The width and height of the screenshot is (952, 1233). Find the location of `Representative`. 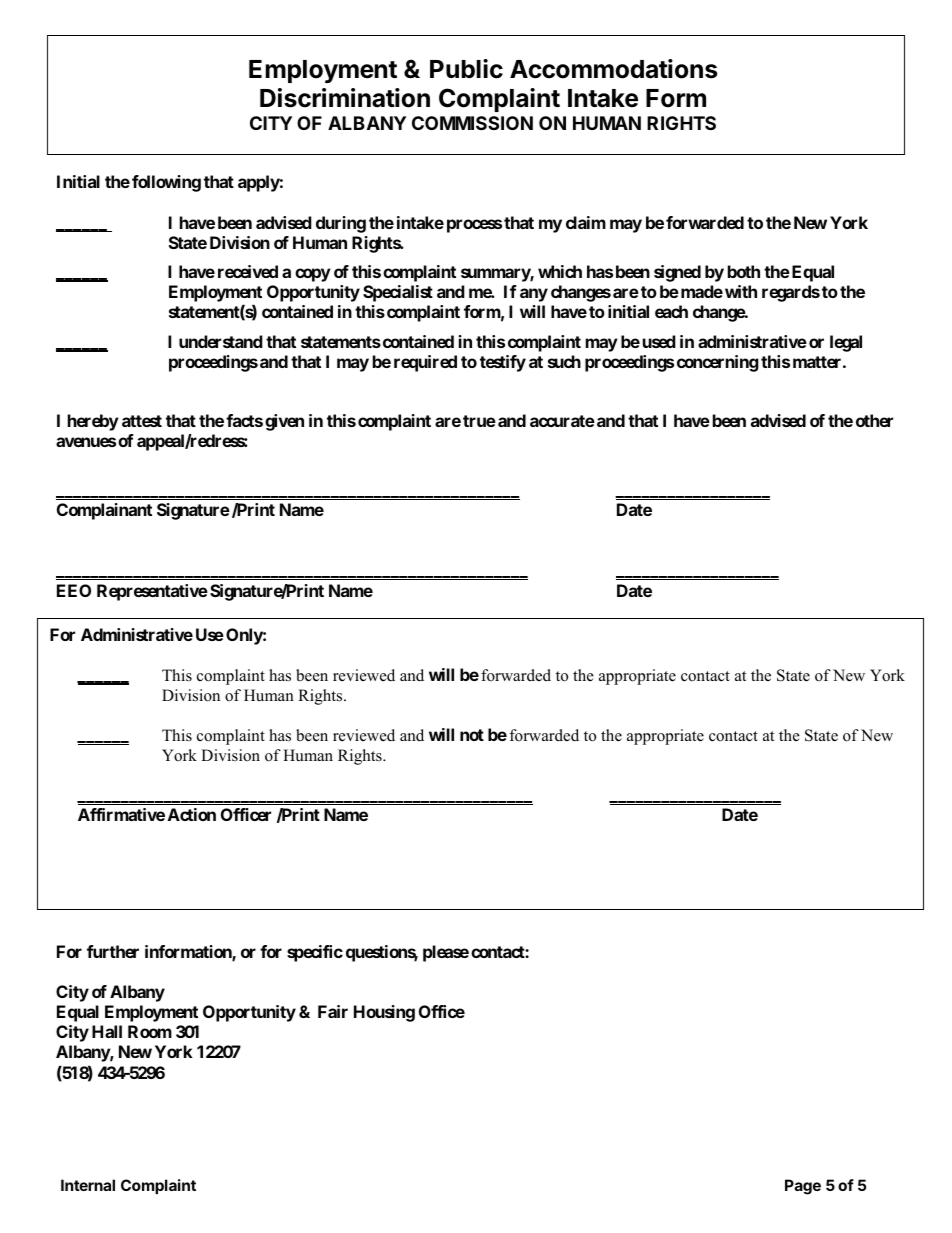

Representative is located at coordinates (152, 592).
